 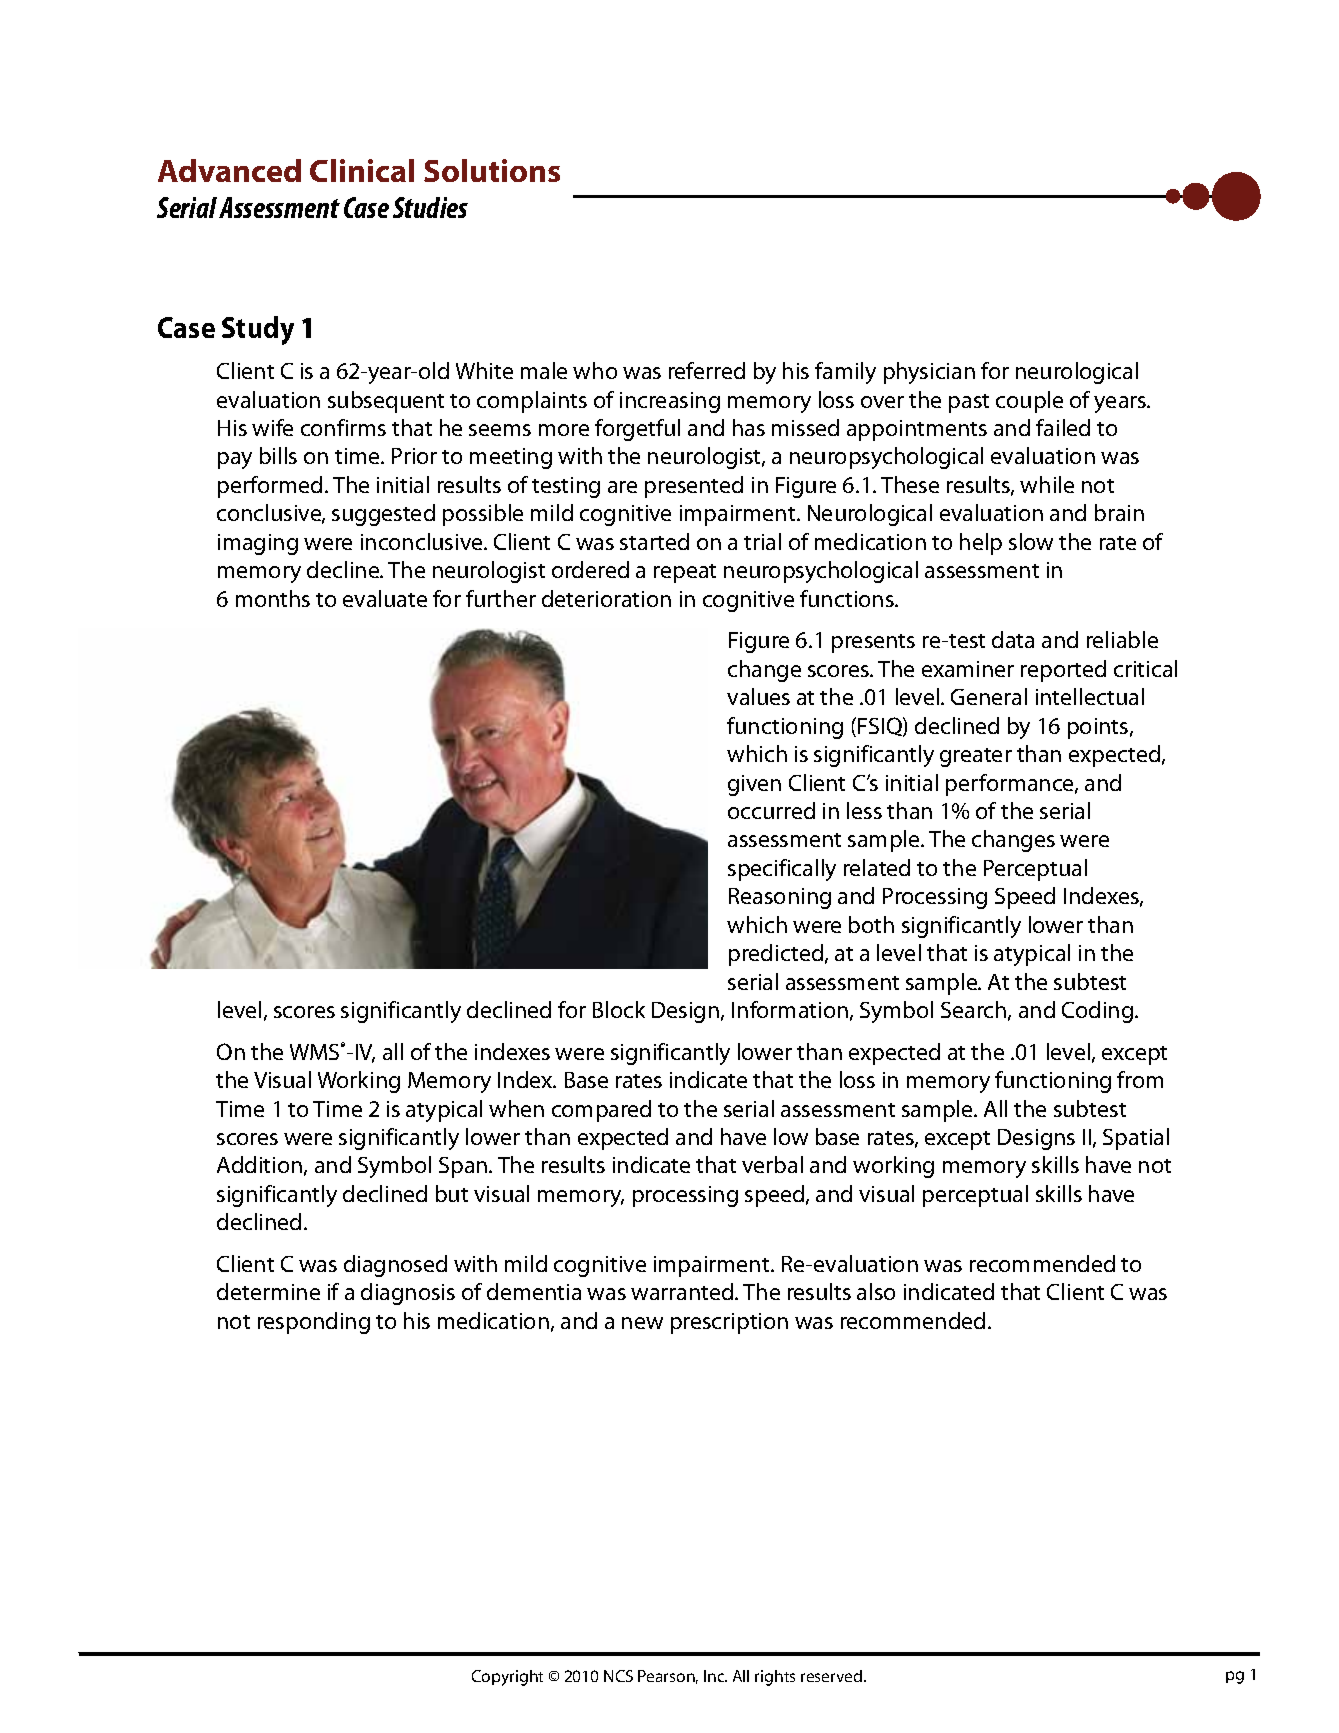 What do you see at coordinates (516, 1108) in the screenshot?
I see `when` at bounding box center [516, 1108].
